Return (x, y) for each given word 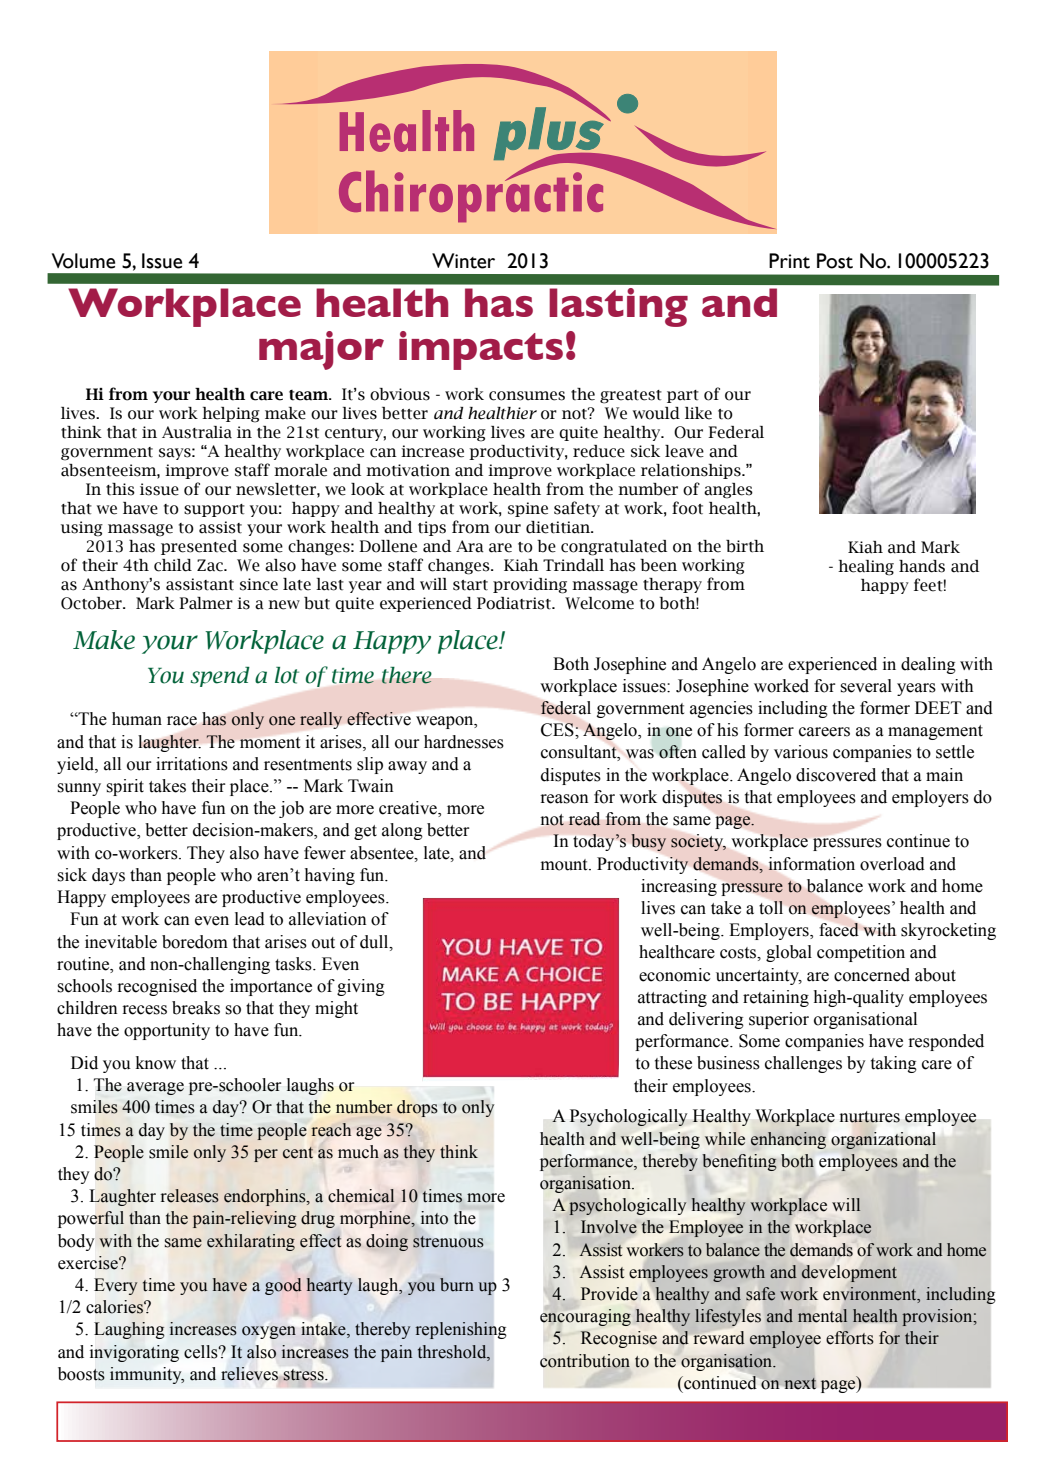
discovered (836, 775)
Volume (83, 261)
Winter (463, 261)
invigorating (134, 1353)
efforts (850, 1338)
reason (564, 799)
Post (835, 261)
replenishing (461, 1330)
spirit (125, 787)
